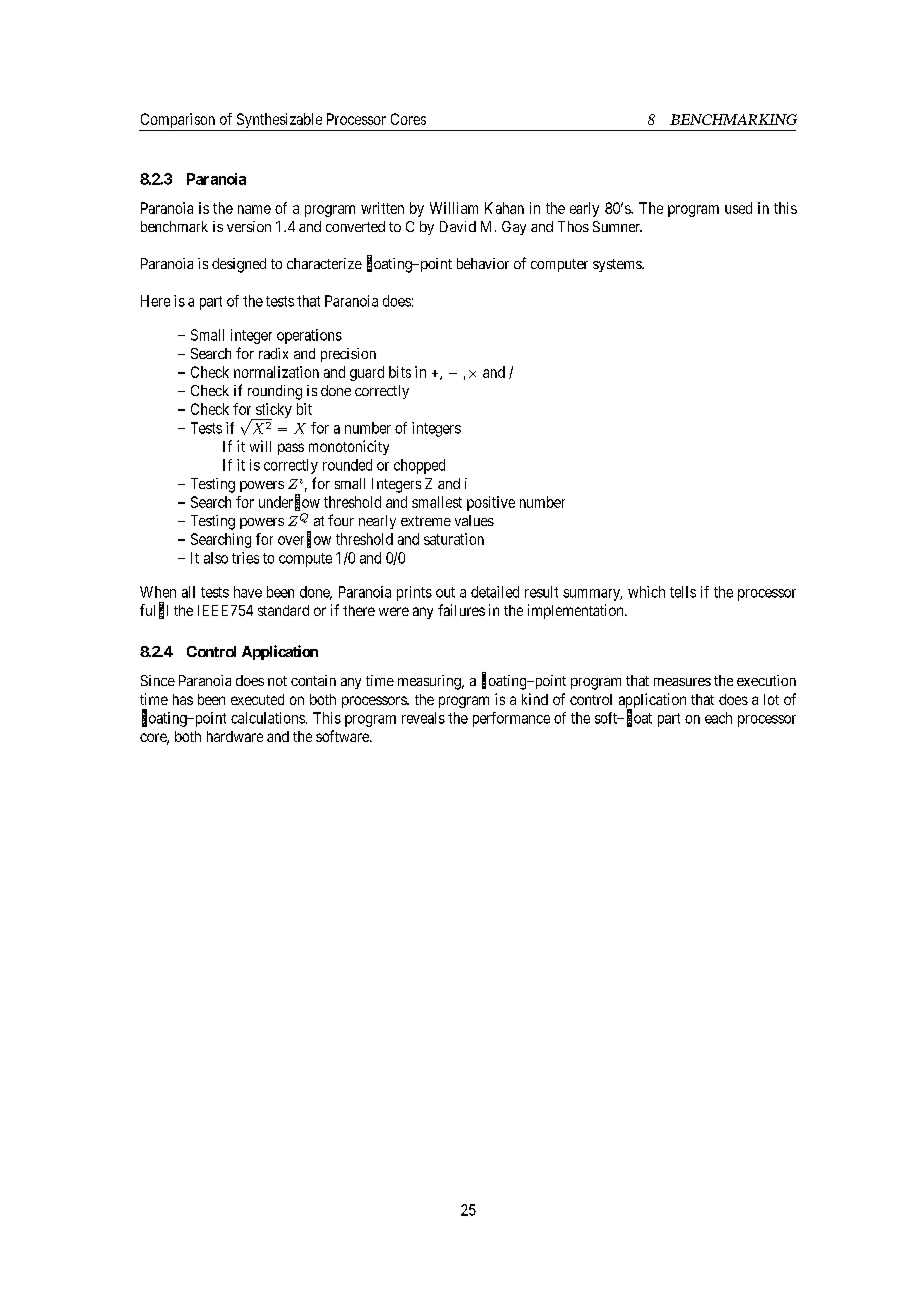  Describe the element at coordinates (504, 208) in the screenshot. I see `Kahan` at that location.
